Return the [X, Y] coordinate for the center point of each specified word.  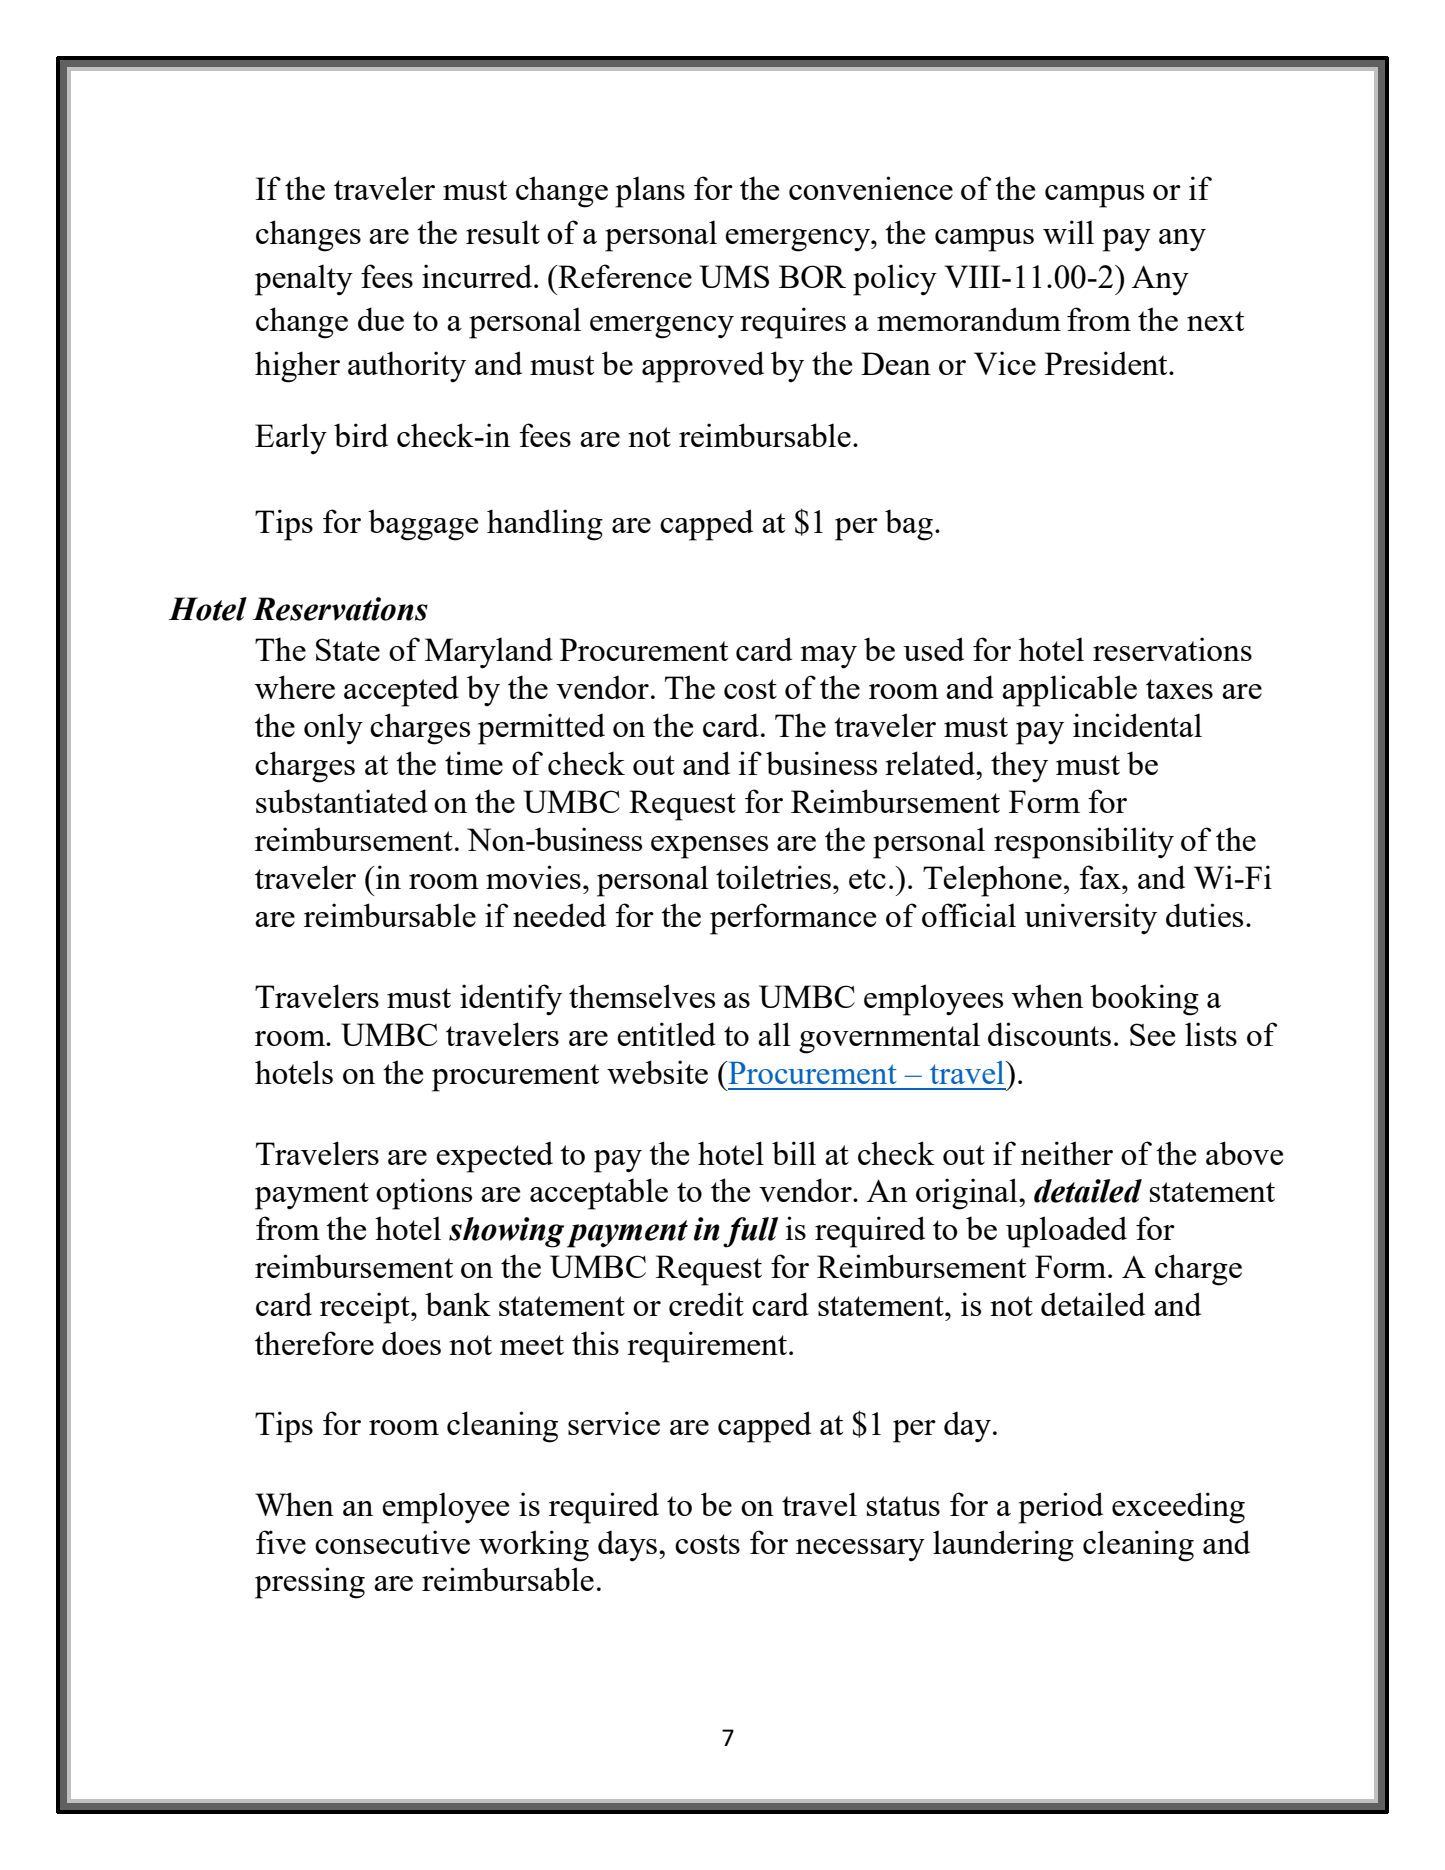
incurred [478, 276]
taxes [1179, 689]
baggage [423, 525]
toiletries [773, 877]
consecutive [392, 1542]
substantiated [342, 801]
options [424, 1194]
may [829, 657]
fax [1101, 877]
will [1068, 232]
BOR [812, 276]
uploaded [1066, 1232]
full [750, 1232]
